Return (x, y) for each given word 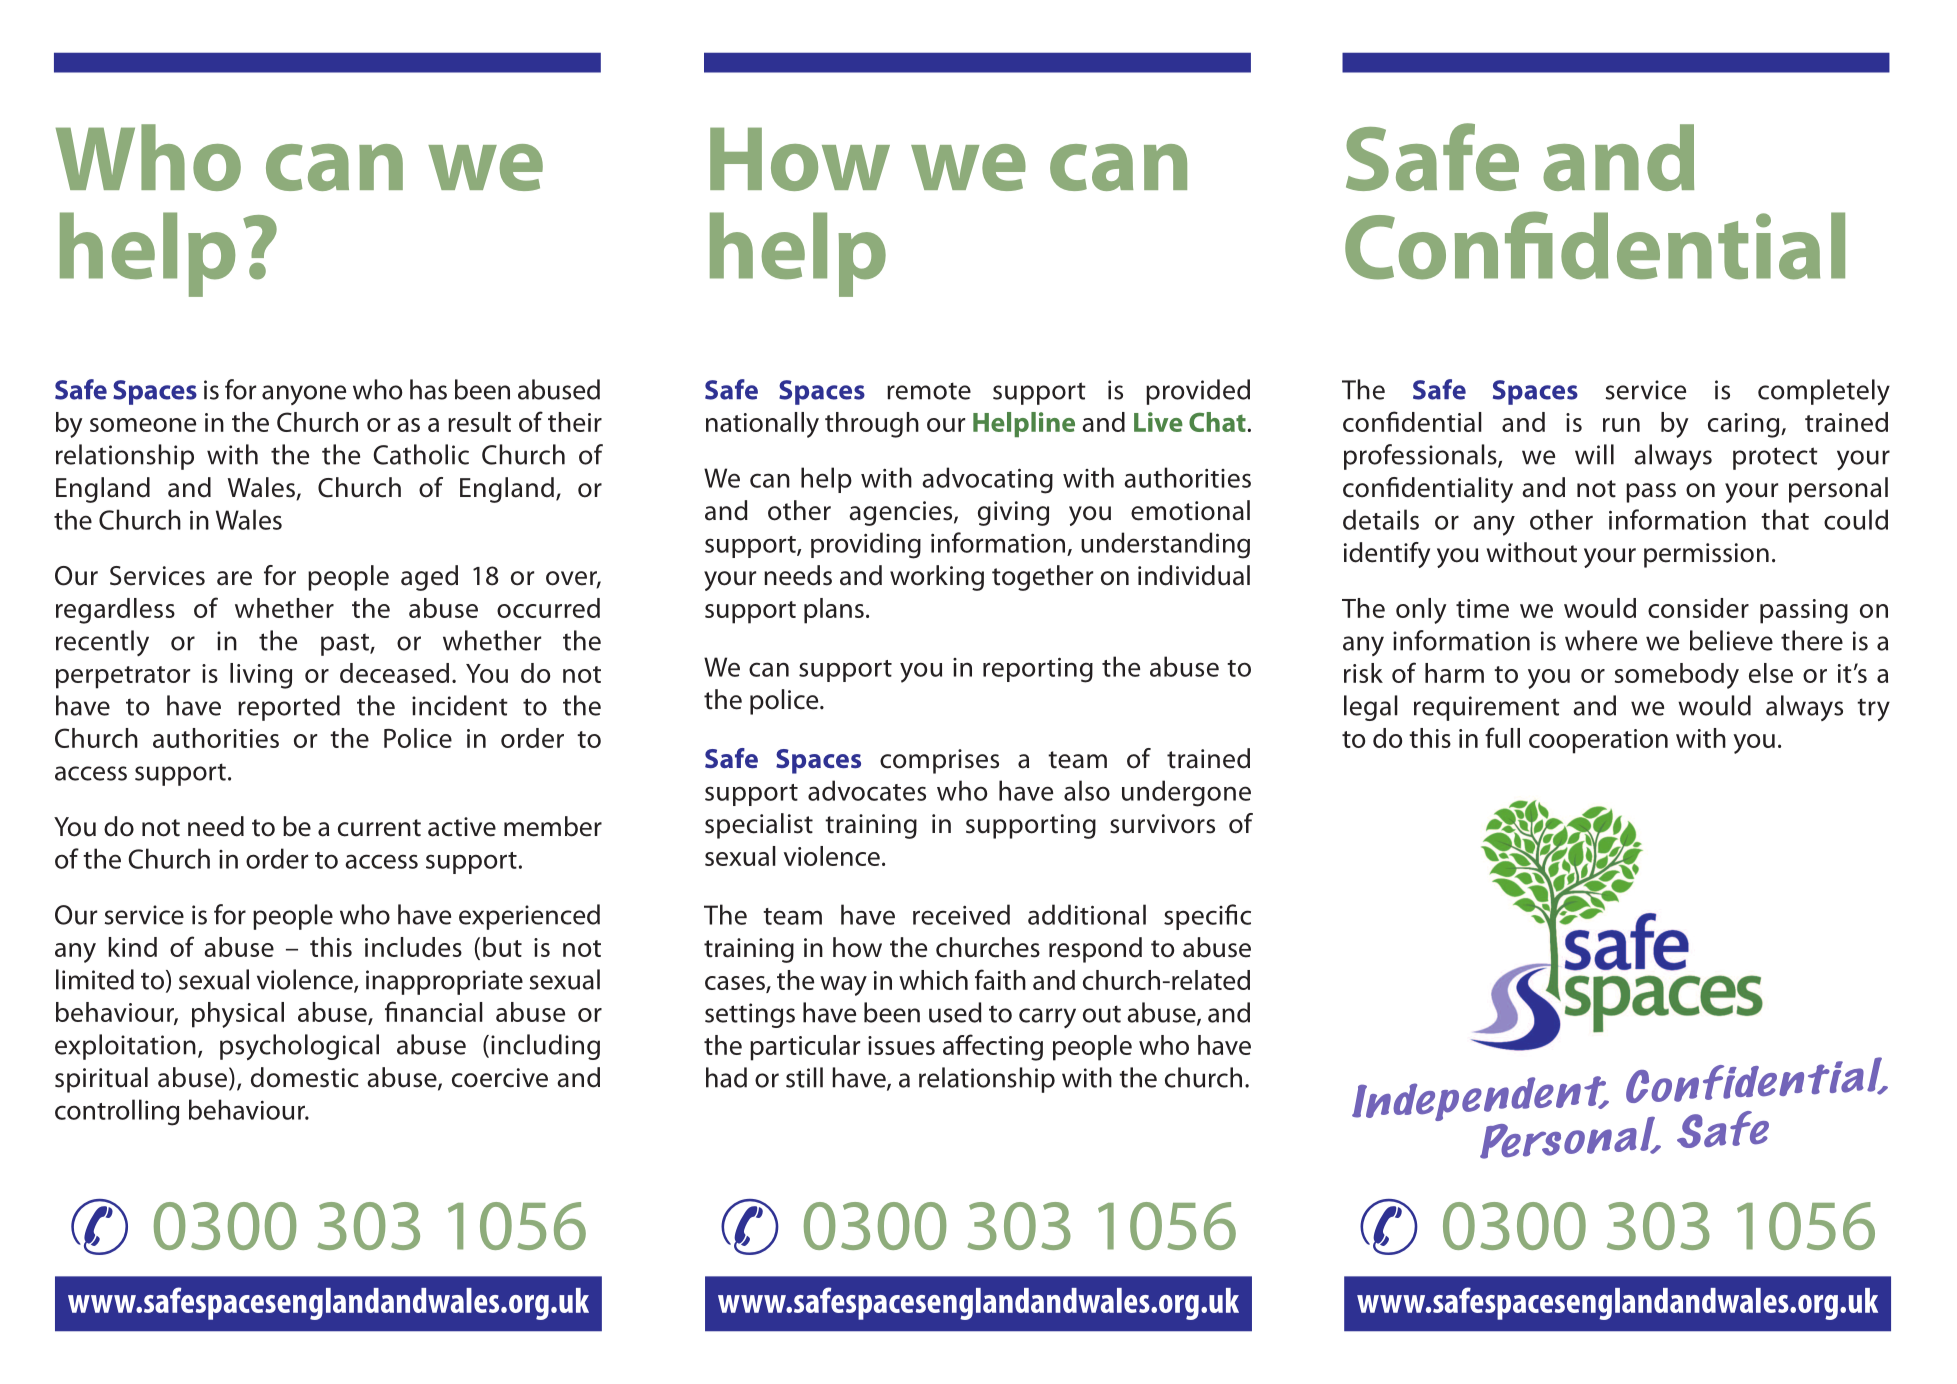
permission (1706, 555)
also (1087, 790)
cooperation (1598, 741)
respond (1095, 950)
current (379, 828)
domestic (305, 1077)
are (234, 578)
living (261, 676)
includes (413, 947)
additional (1087, 914)
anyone (304, 395)
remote (929, 391)
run (1621, 425)
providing (866, 545)
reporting (1038, 670)
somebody (1677, 676)
